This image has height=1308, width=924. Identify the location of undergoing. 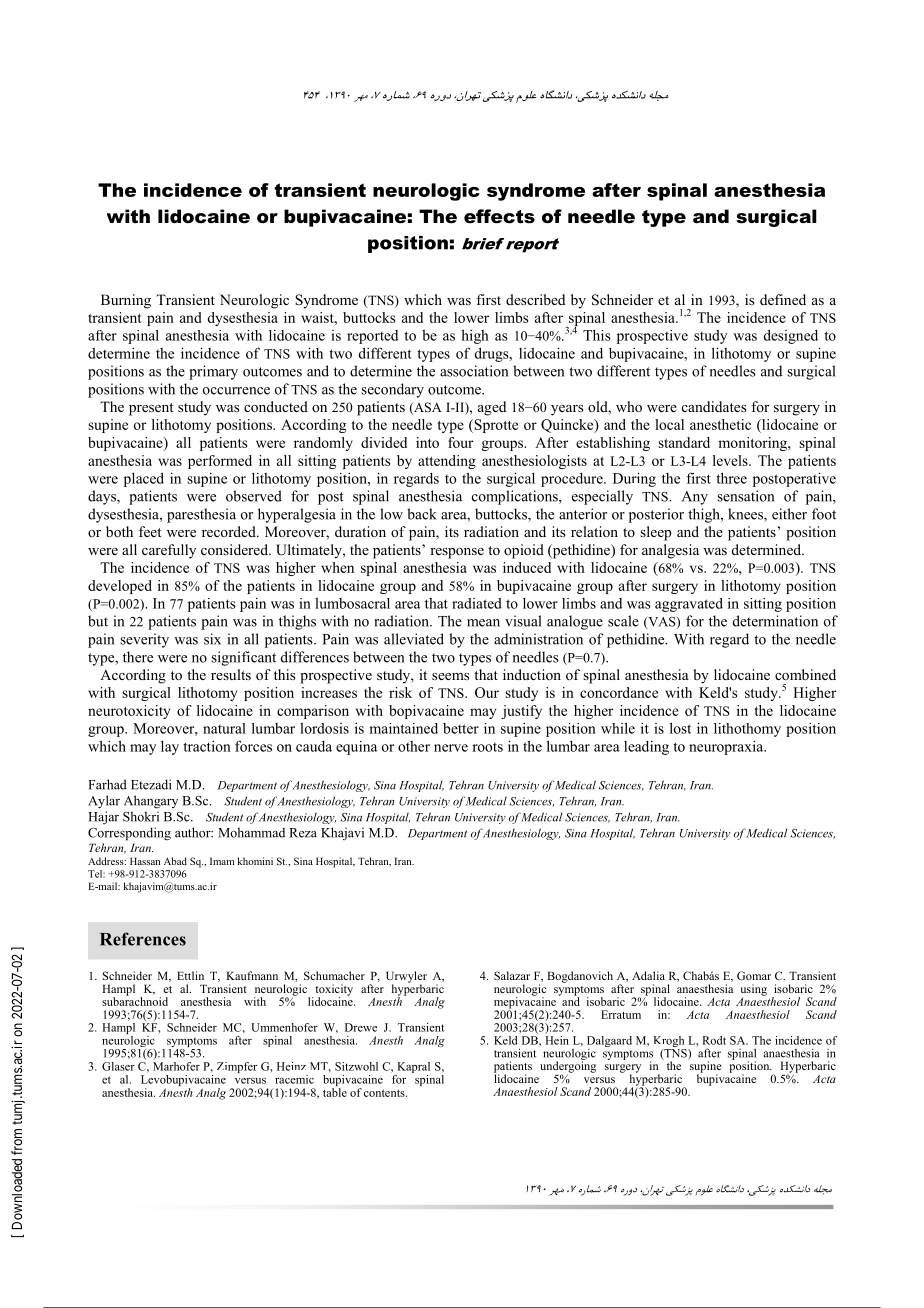
(568, 1067).
